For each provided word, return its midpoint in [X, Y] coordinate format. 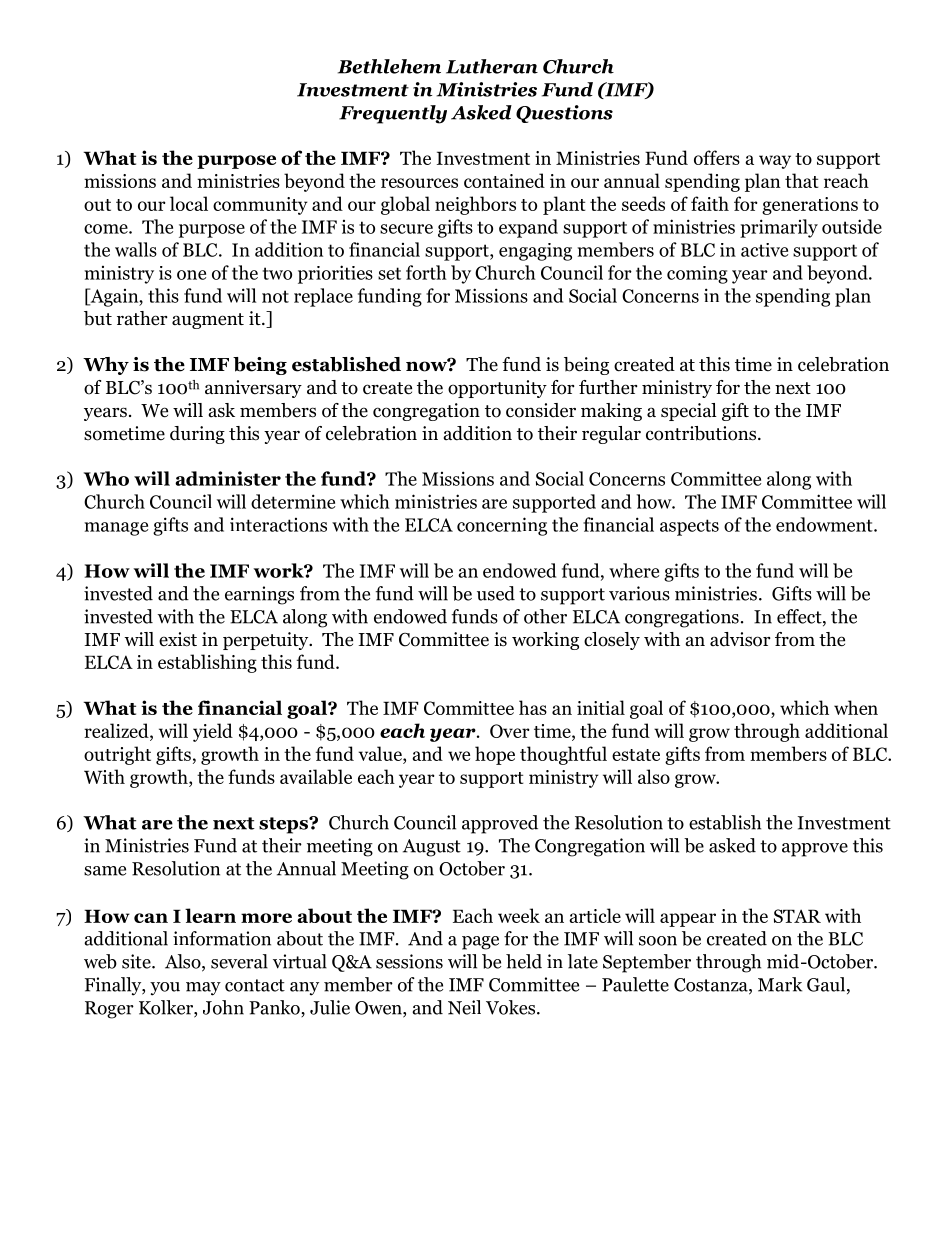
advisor [740, 639]
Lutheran [492, 66]
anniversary [253, 389]
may [203, 989]
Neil [464, 1007]
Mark [780, 984]
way [775, 162]
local [189, 203]
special [689, 412]
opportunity [497, 389]
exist [178, 639]
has [533, 707]
